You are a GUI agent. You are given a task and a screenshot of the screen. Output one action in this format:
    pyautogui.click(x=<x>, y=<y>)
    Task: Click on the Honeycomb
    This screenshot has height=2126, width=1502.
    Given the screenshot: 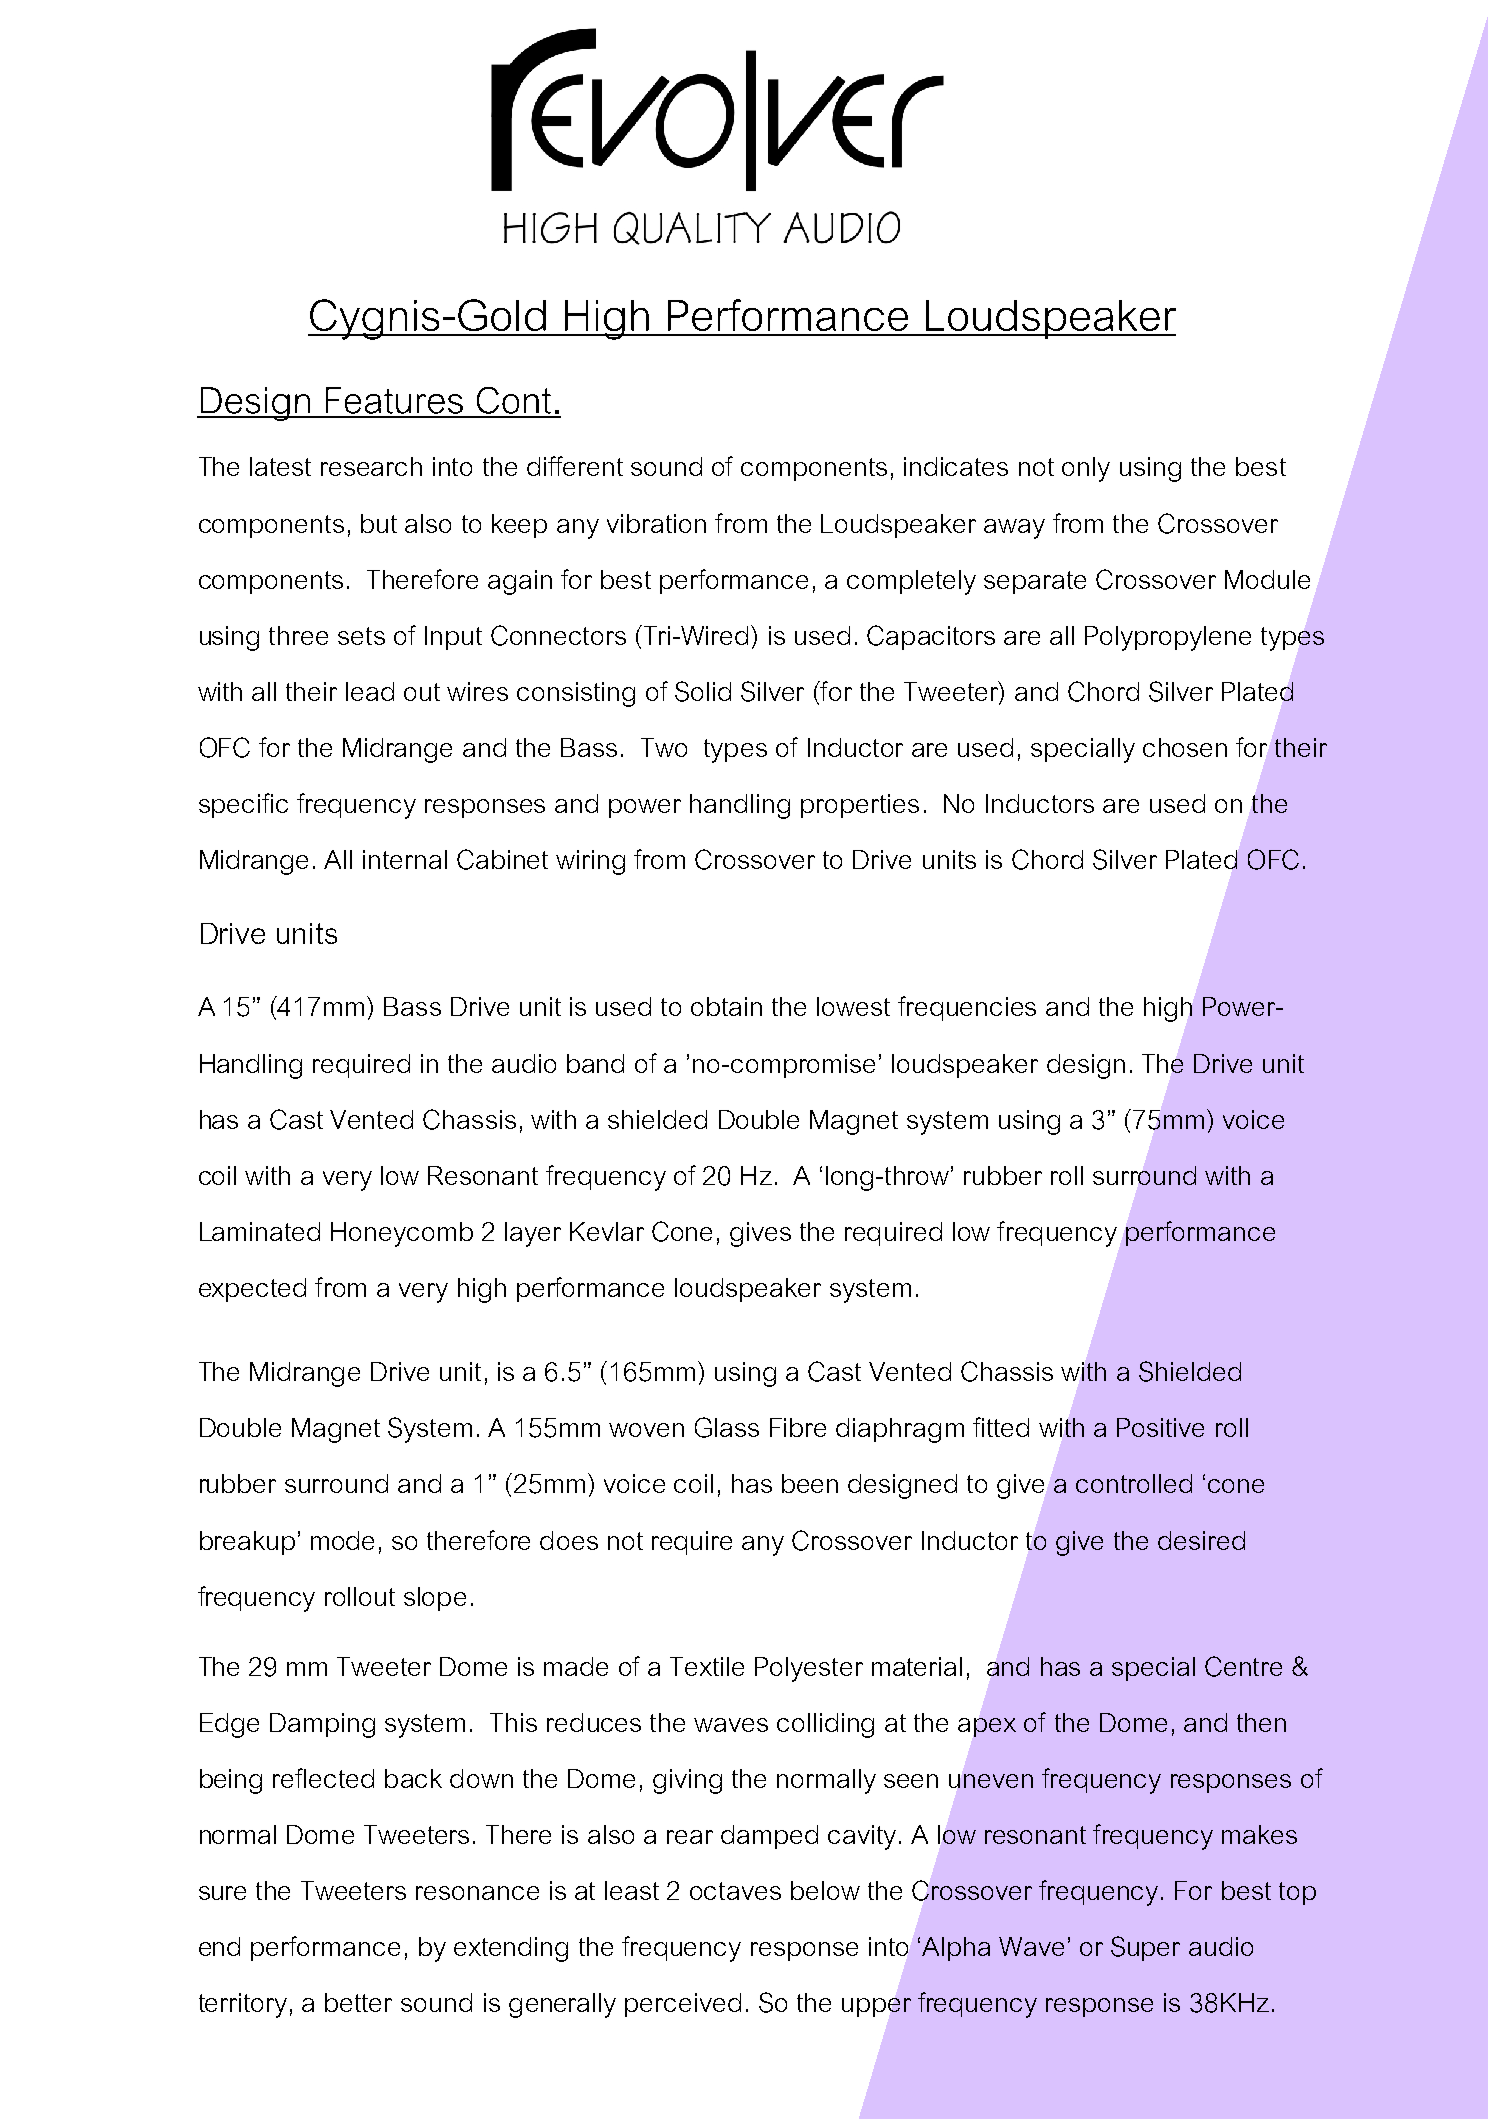 What is the action you would take?
    pyautogui.click(x=402, y=1234)
